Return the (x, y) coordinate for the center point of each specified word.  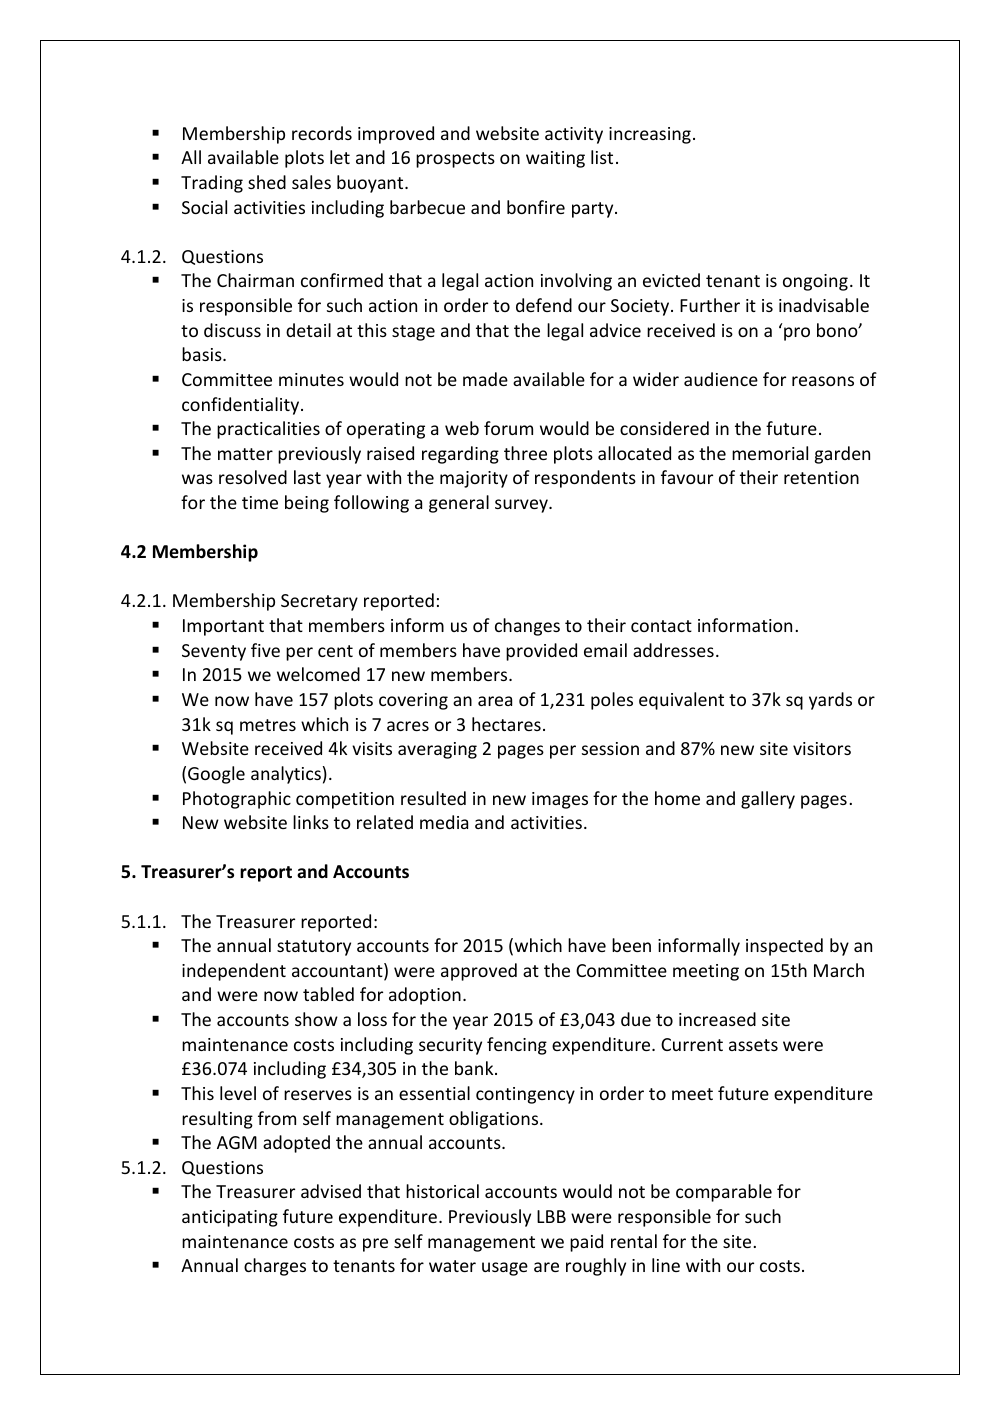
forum (508, 428)
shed (267, 182)
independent (234, 972)
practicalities (268, 430)
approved (479, 972)
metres (268, 725)
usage (505, 1269)
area (495, 701)
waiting (555, 159)
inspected (784, 947)
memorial (770, 453)
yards (830, 701)
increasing (650, 135)
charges (275, 1267)
